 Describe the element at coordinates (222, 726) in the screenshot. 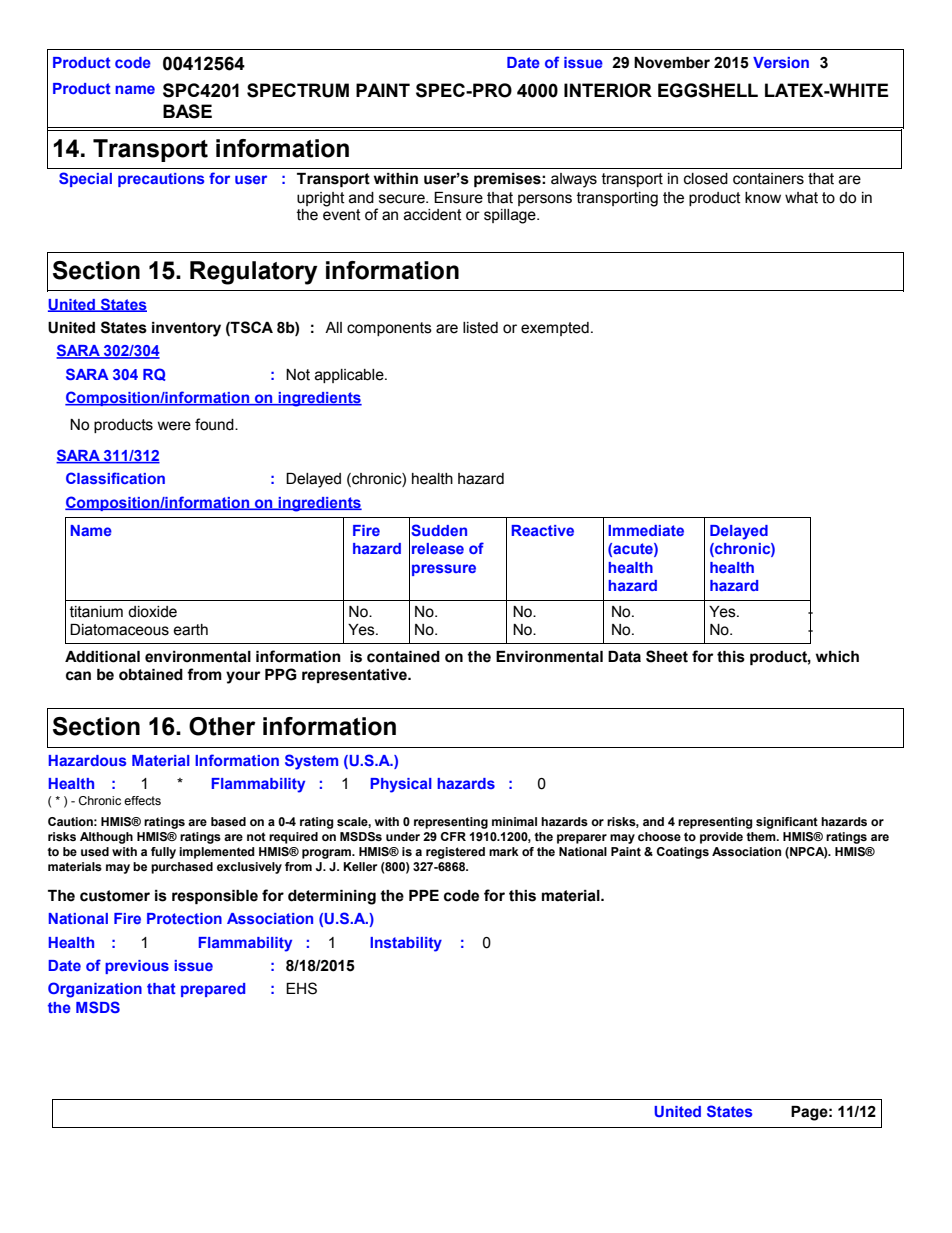

I see `Other` at that location.
